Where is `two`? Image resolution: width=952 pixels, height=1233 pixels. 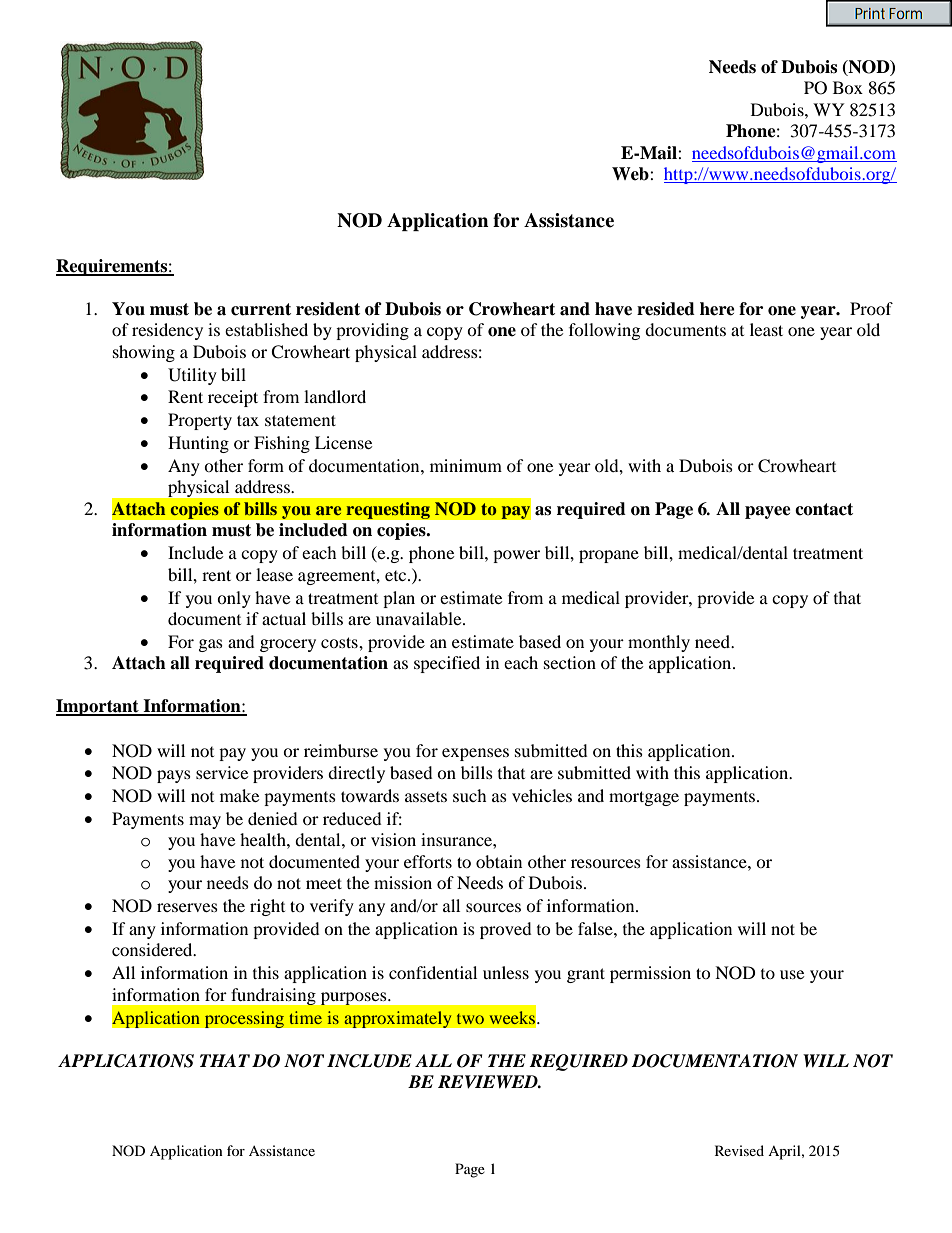 two is located at coordinates (470, 1019).
